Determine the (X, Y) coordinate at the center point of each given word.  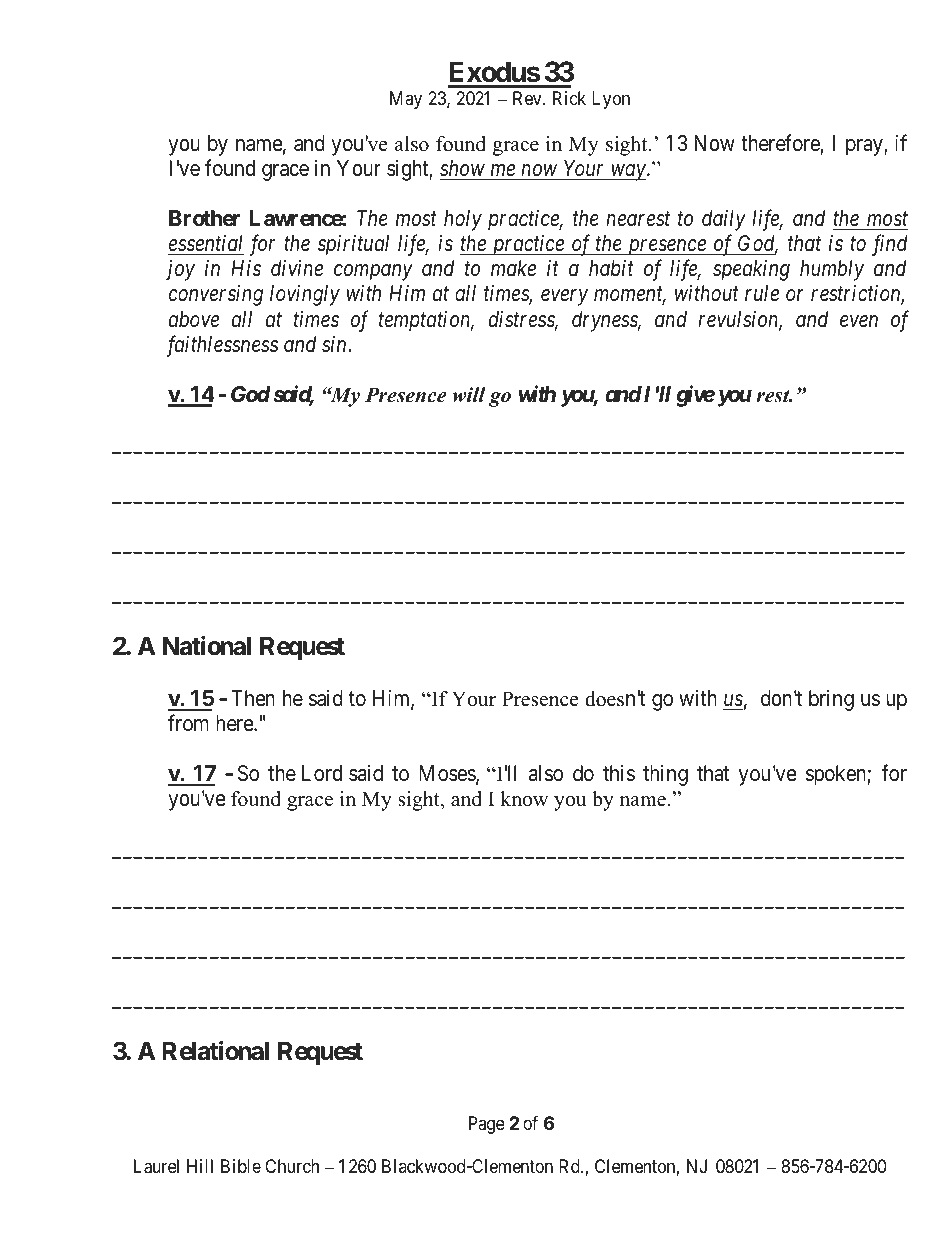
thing (665, 775)
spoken (837, 775)
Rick (569, 98)
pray (865, 147)
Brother (204, 218)
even (859, 321)
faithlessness (222, 346)
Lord (322, 773)
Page (487, 1125)
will (469, 395)
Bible (241, 1166)
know (524, 799)
